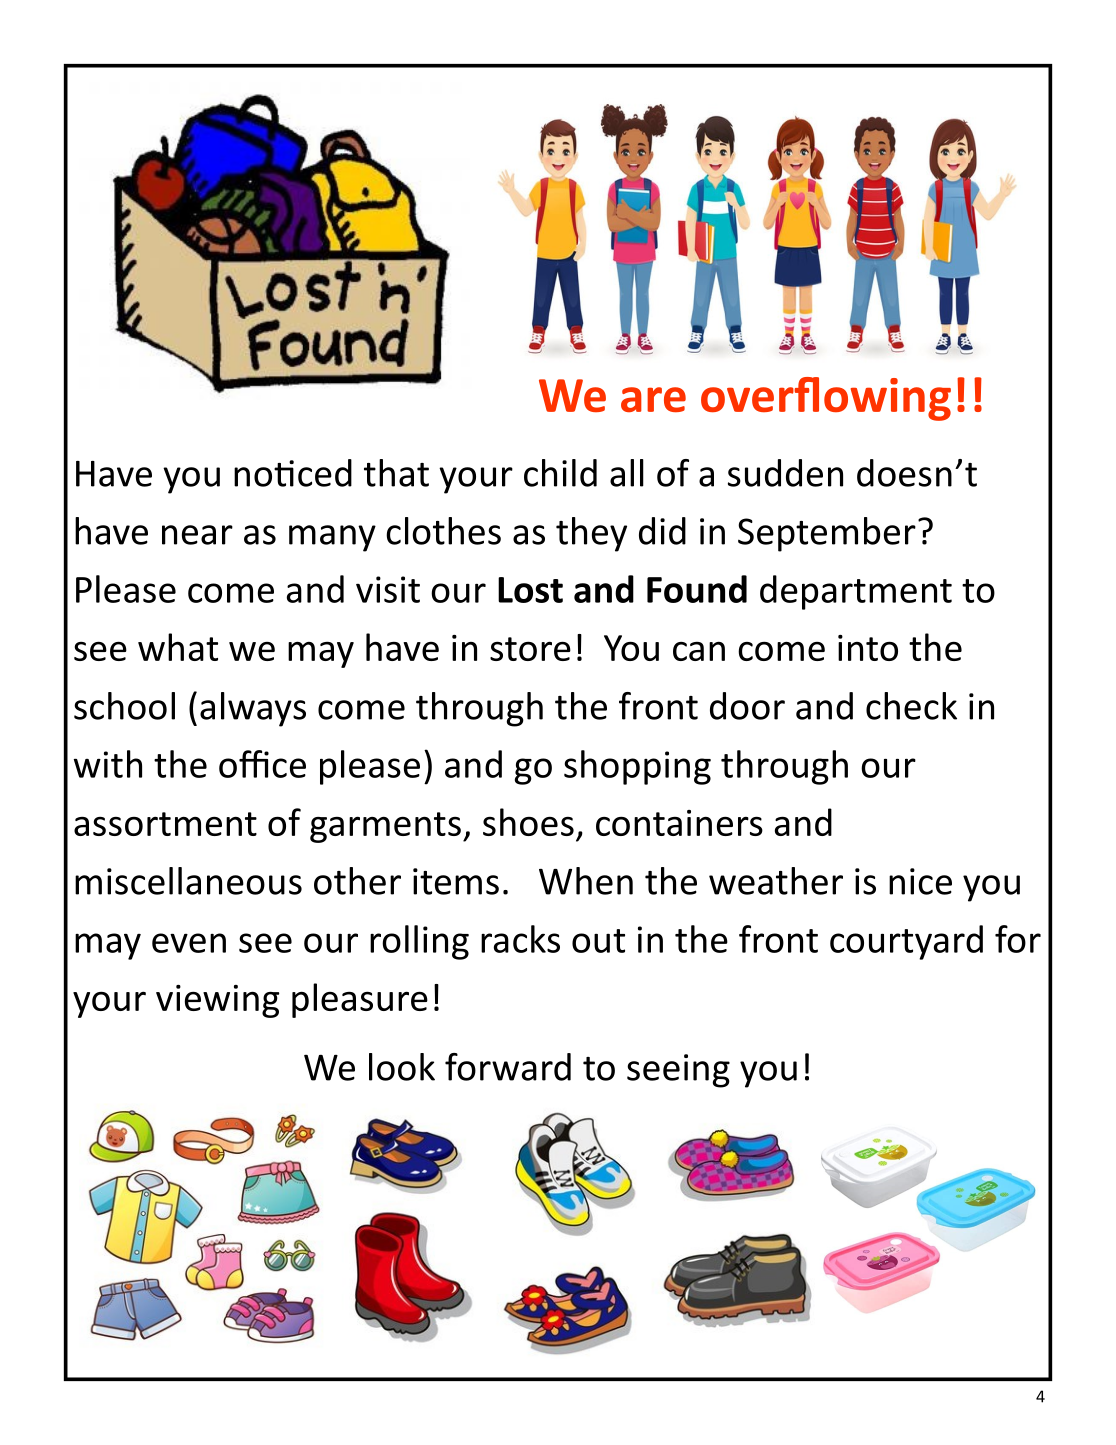  What do you see at coordinates (776, 881) in the screenshot?
I see `weather` at bounding box center [776, 881].
